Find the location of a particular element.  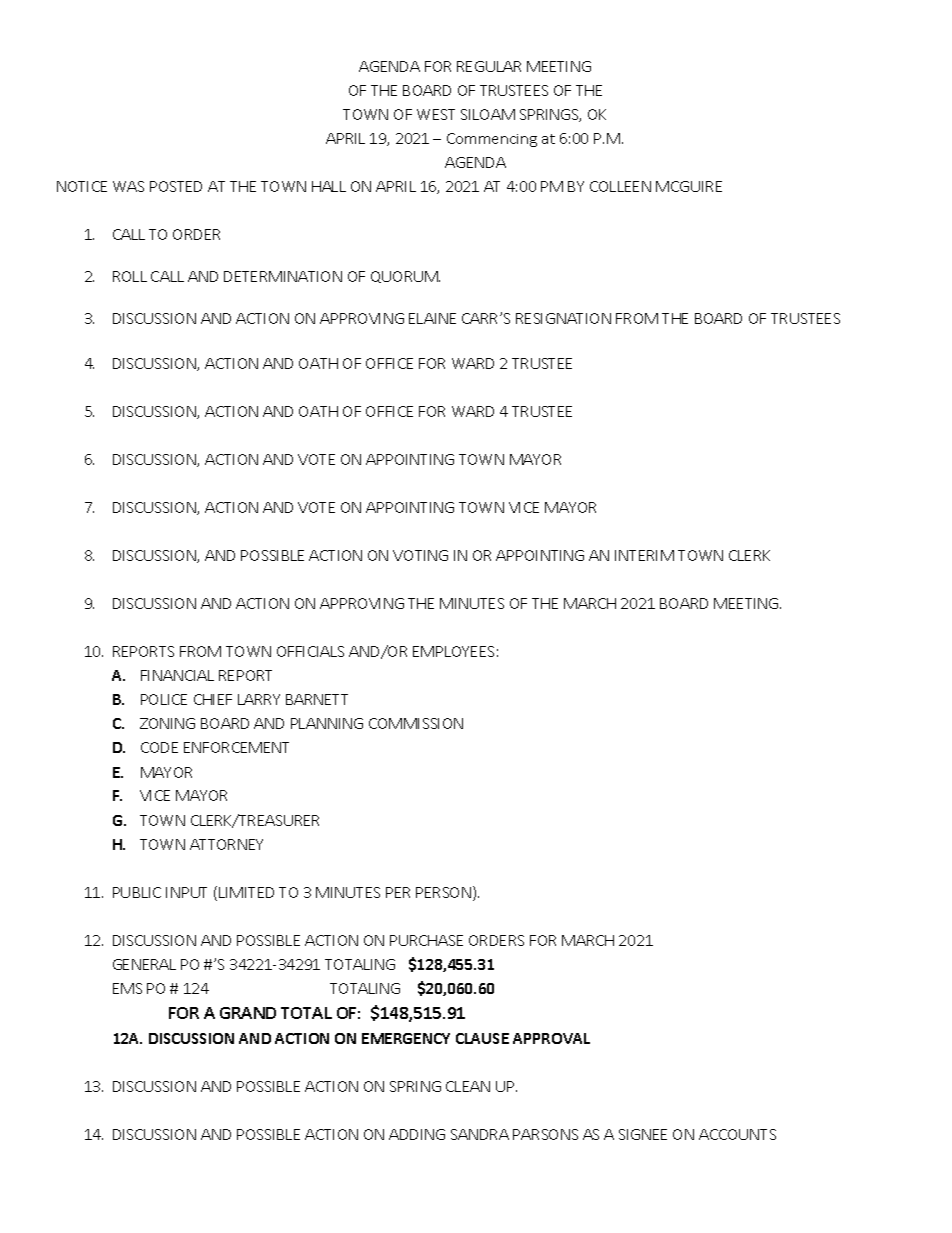

MCGUIRE is located at coordinates (689, 186).
